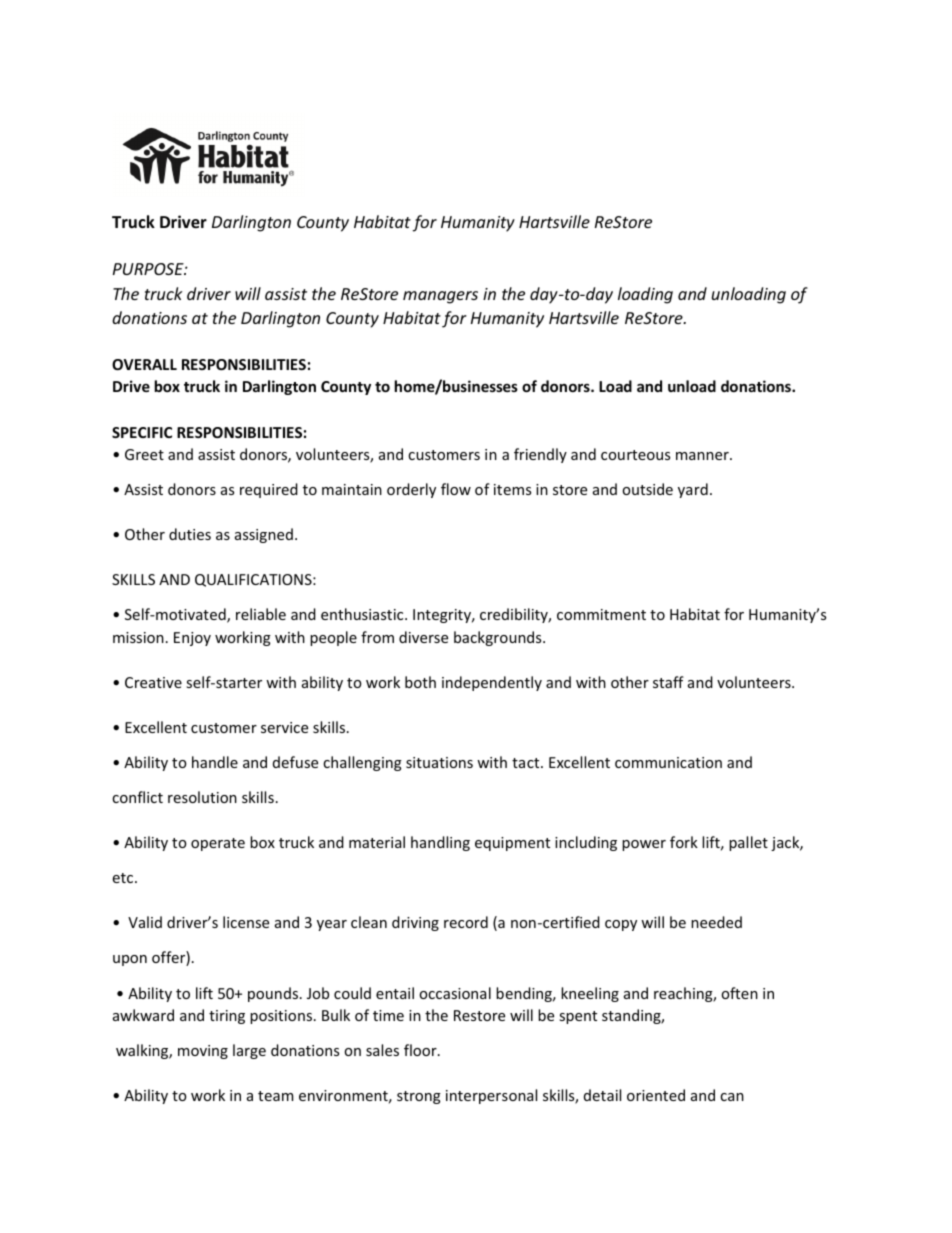 The width and height of the screenshot is (952, 1233). Describe the element at coordinates (420, 682) in the screenshot. I see `both` at that location.
